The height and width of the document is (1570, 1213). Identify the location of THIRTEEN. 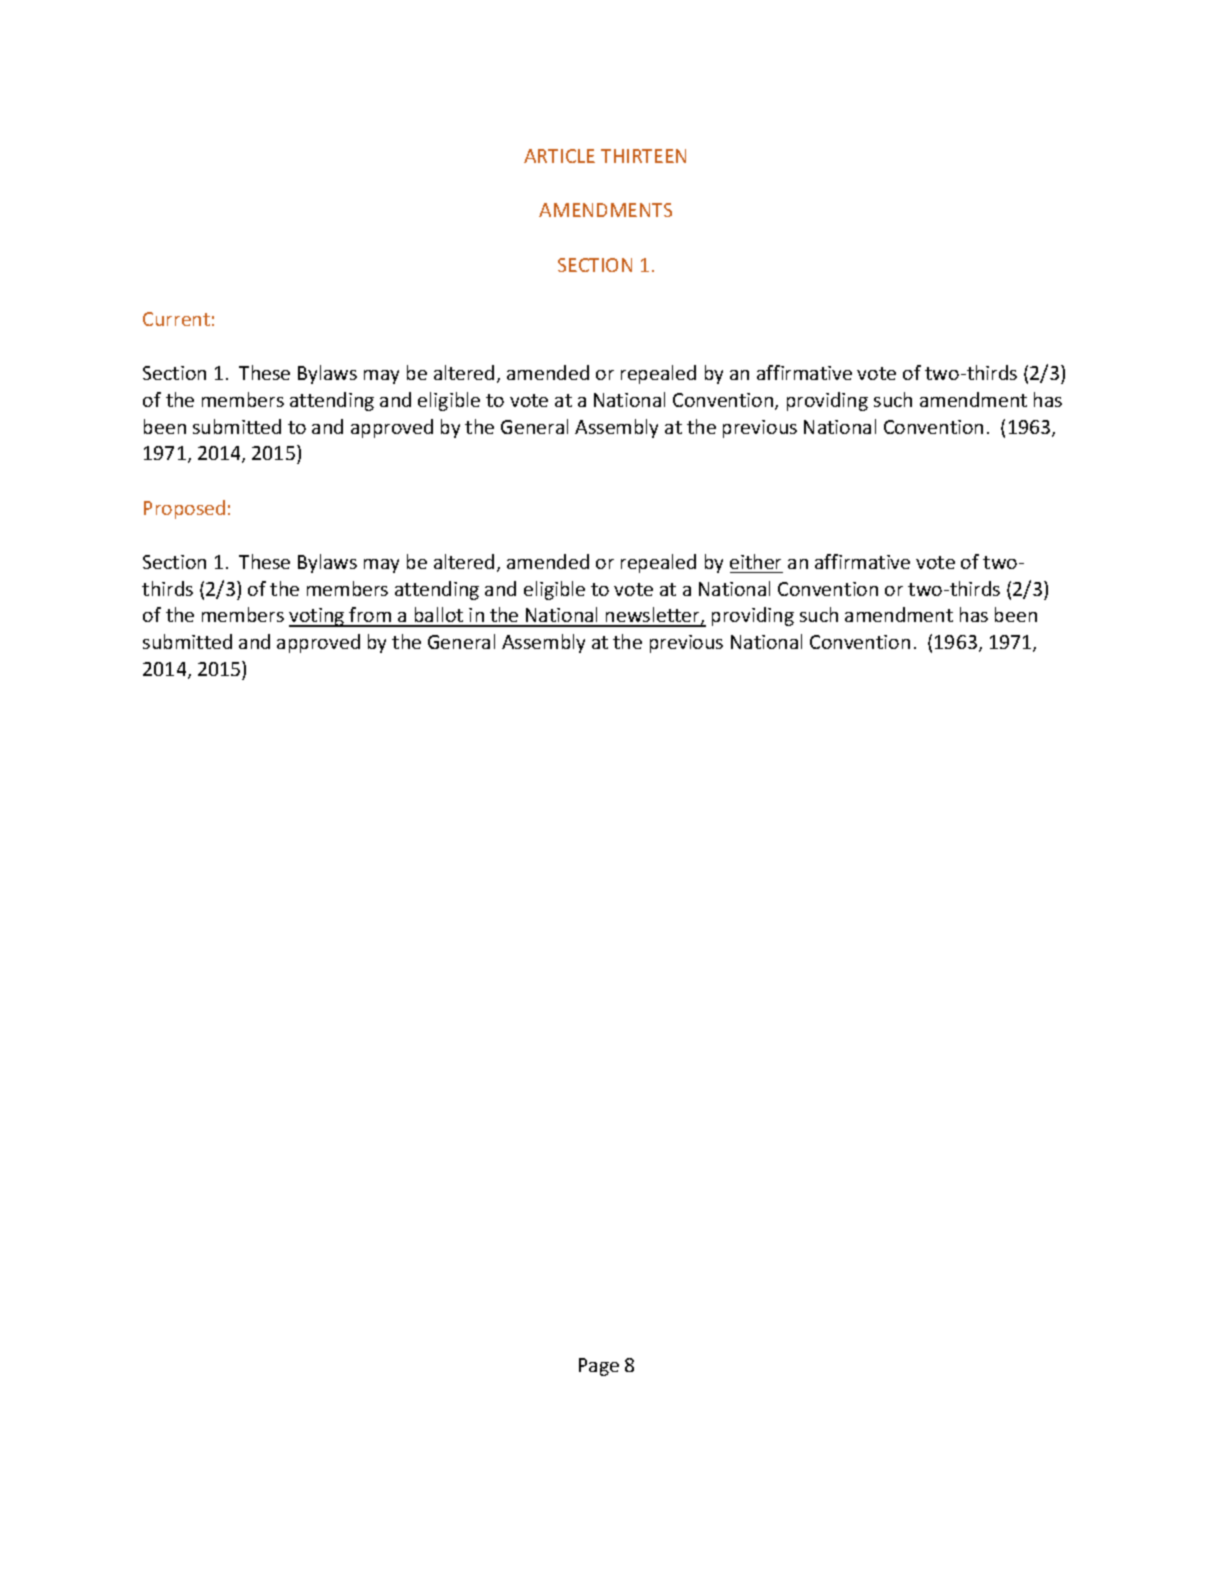
(643, 156).
